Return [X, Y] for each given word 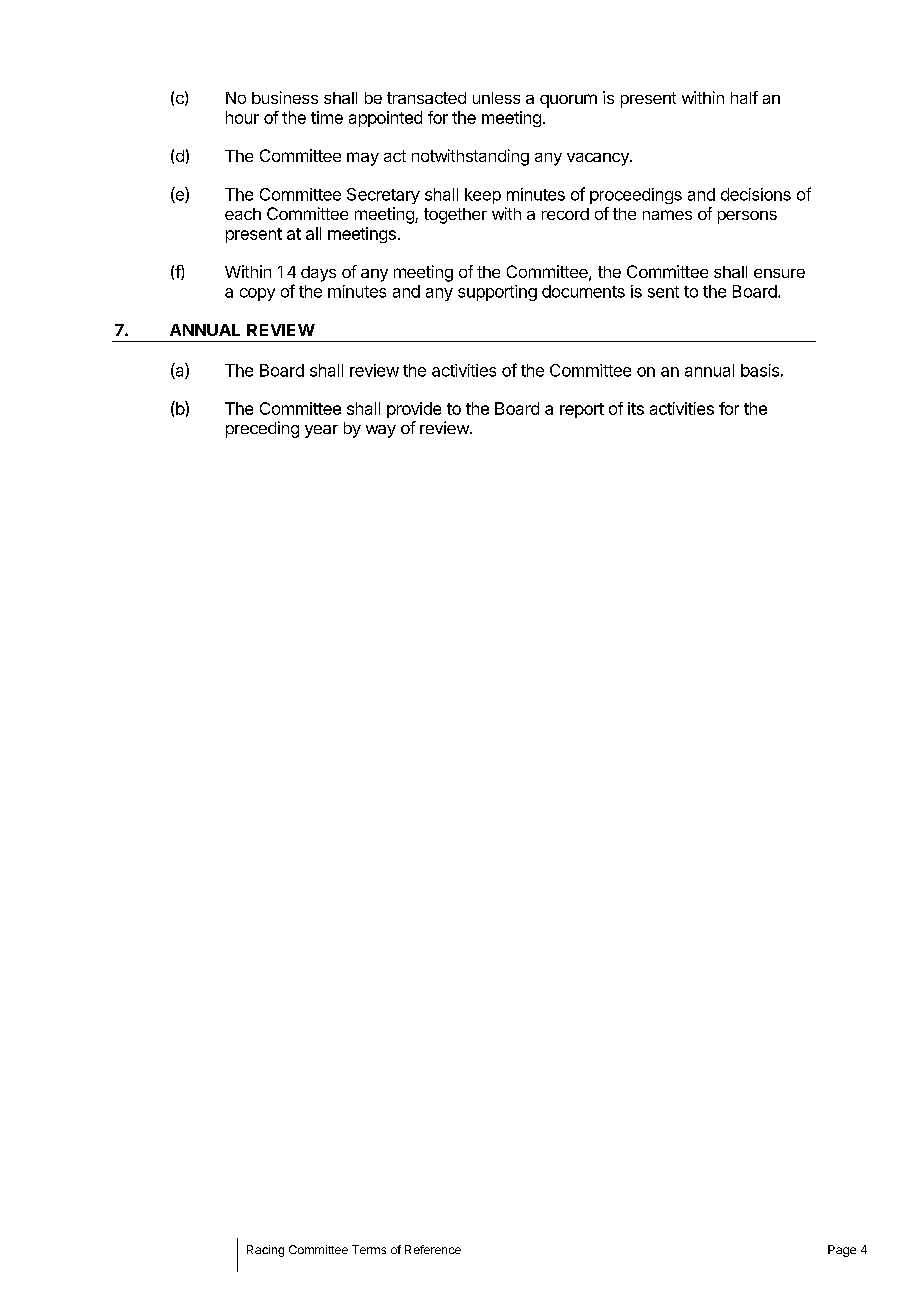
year [321, 431]
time [327, 117]
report [582, 410]
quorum [568, 101]
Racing [265, 1251]
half [744, 97]
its [636, 408]
